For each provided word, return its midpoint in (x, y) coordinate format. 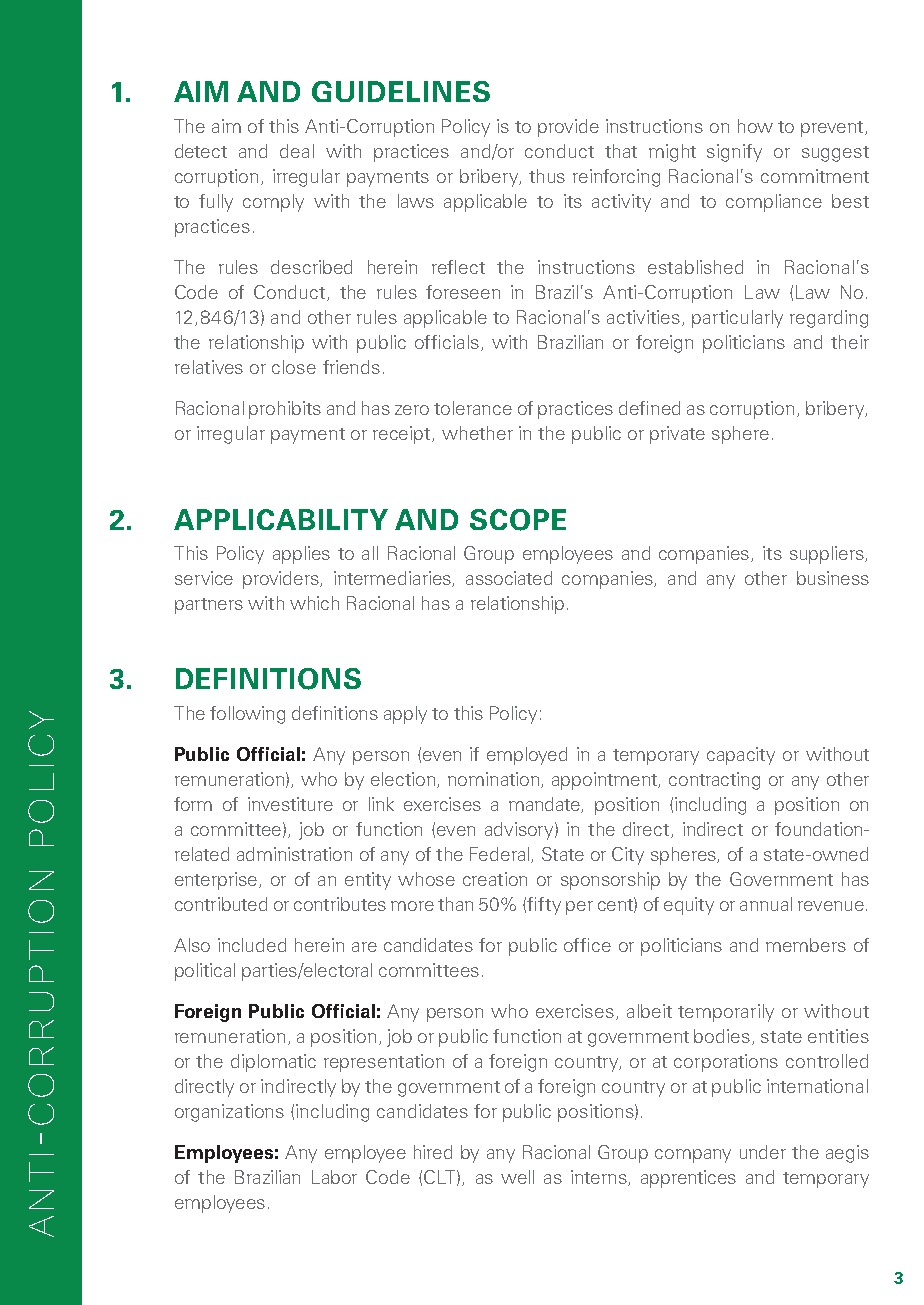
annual (766, 904)
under (763, 1152)
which (314, 603)
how (755, 126)
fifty (544, 906)
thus (547, 176)
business (833, 578)
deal (297, 151)
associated (509, 578)
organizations (229, 1113)
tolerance (473, 408)
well (517, 1177)
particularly (737, 319)
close (294, 367)
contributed (221, 904)
